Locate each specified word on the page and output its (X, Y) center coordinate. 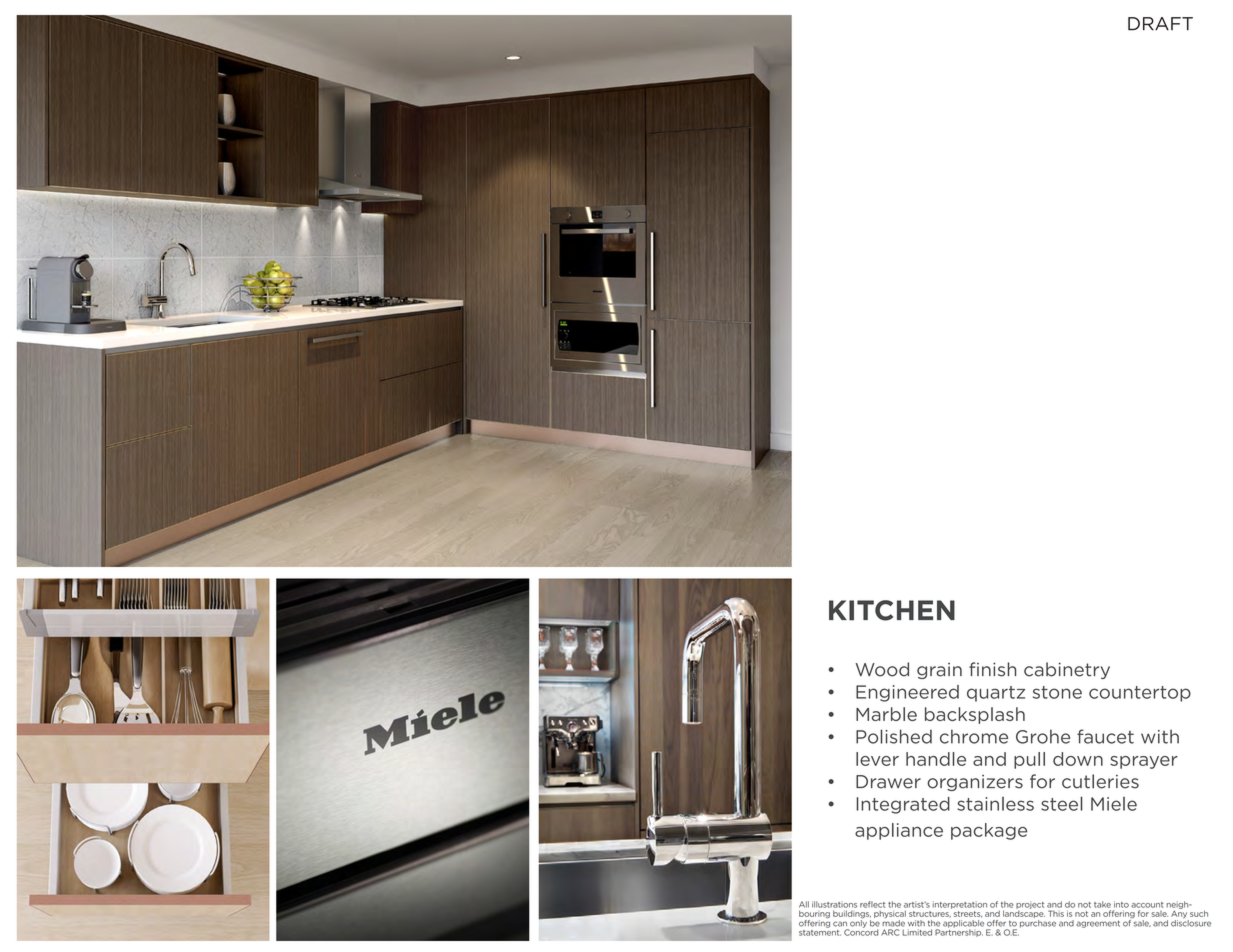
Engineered (907, 693)
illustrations (834, 904)
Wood (882, 669)
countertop (1140, 694)
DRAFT (1160, 23)
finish (992, 669)
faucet (1105, 736)
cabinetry (1067, 670)
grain (939, 671)
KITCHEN (892, 610)
